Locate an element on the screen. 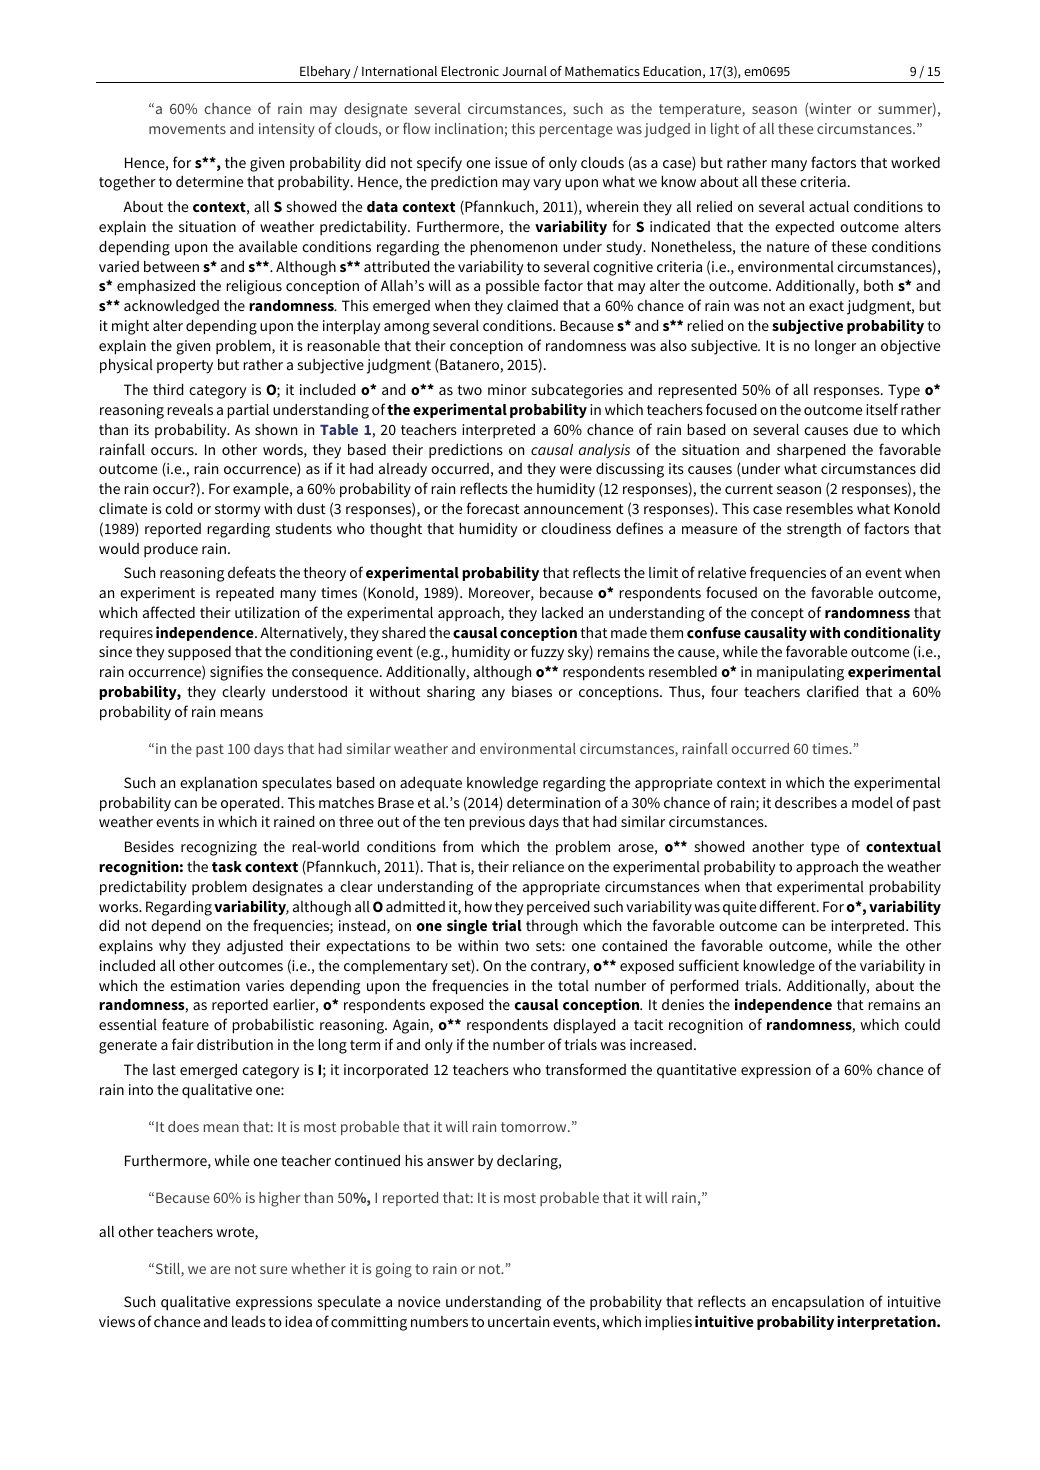  lacked is located at coordinates (562, 612).
